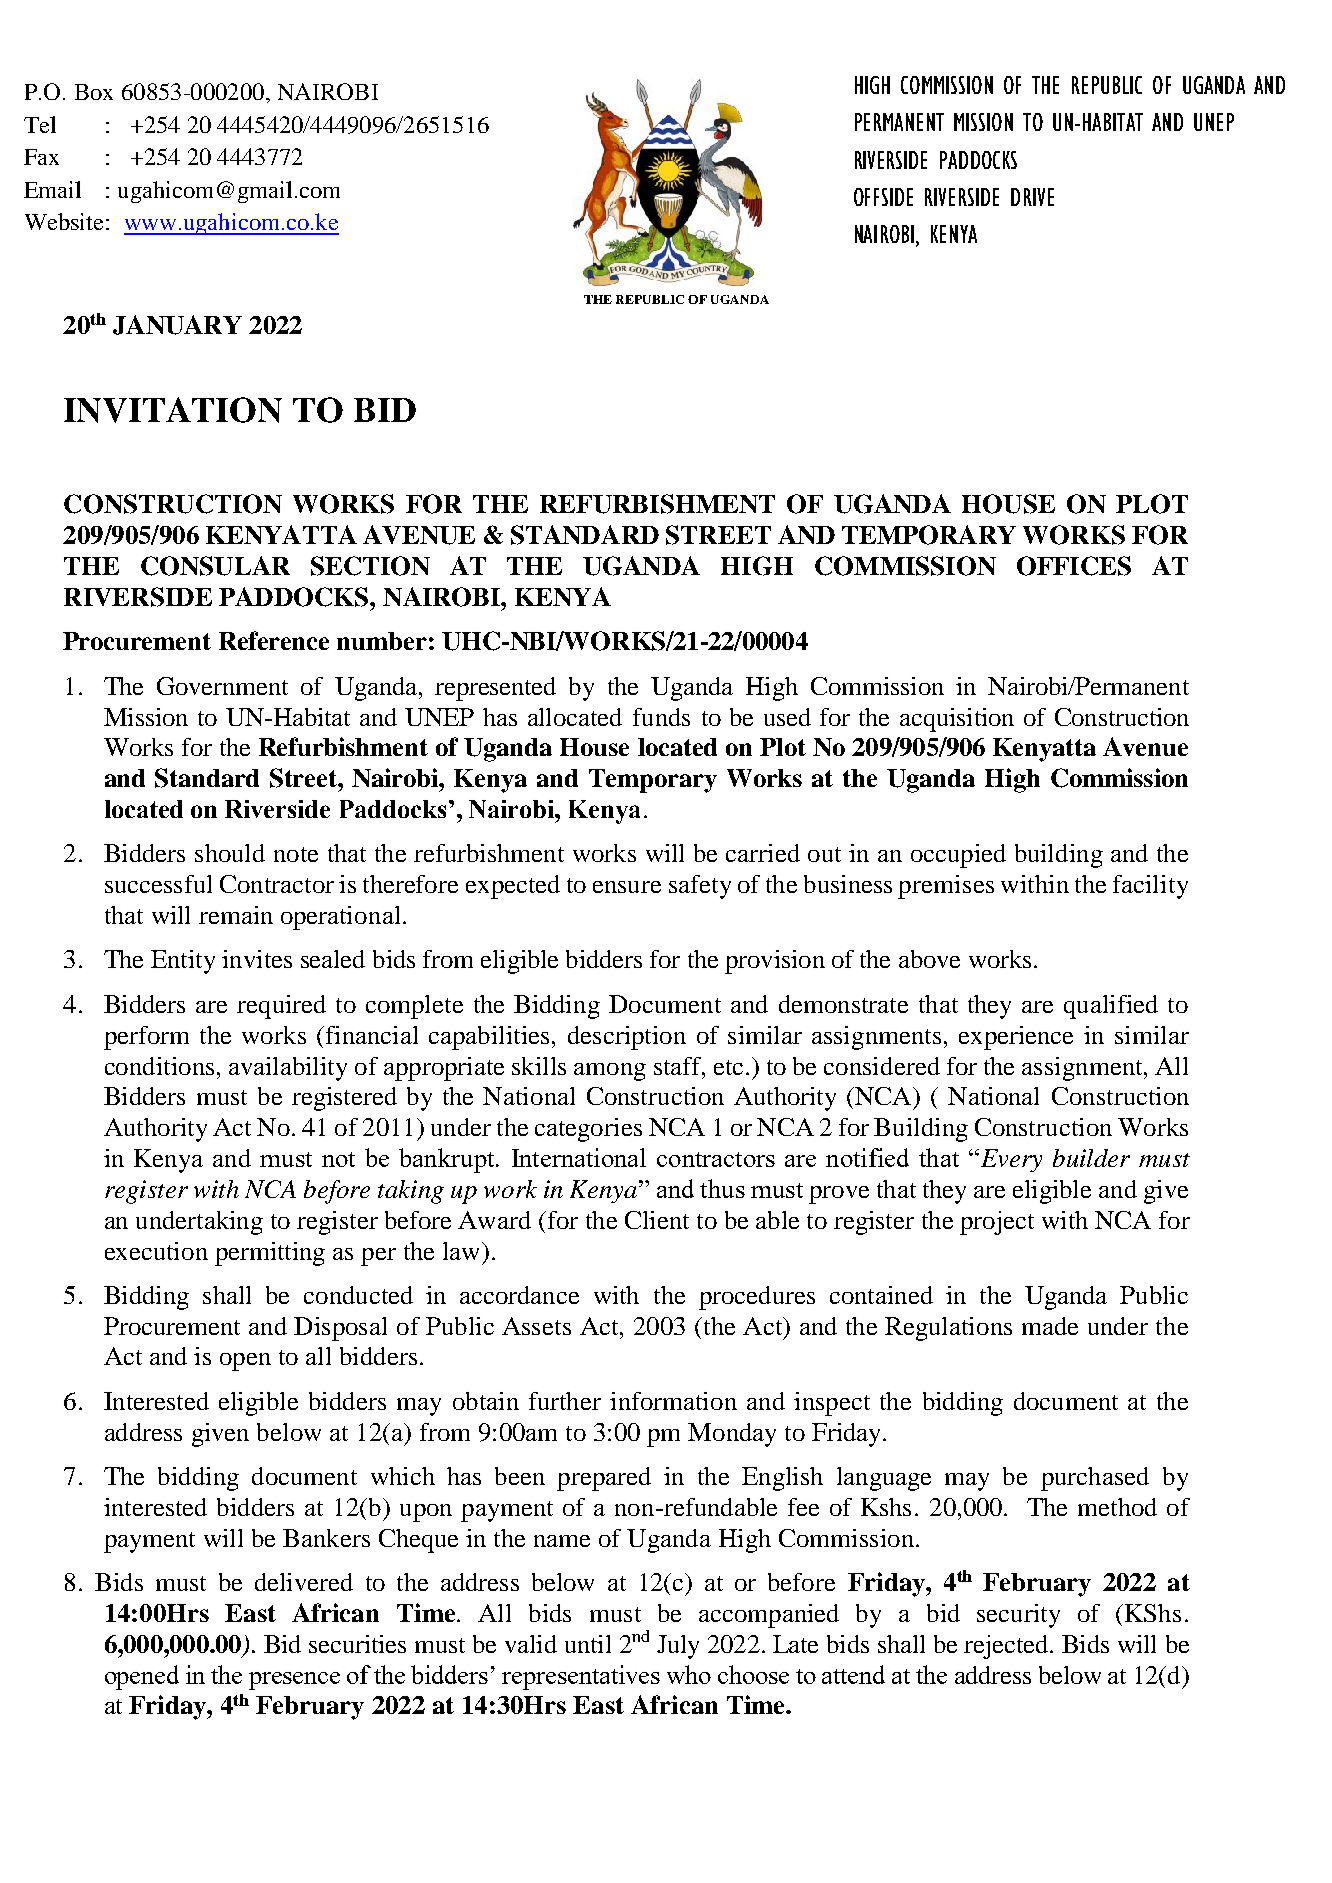 This page has height=1883, width=1332. Describe the element at coordinates (1032, 197) in the page. I see `DRIVE` at that location.
